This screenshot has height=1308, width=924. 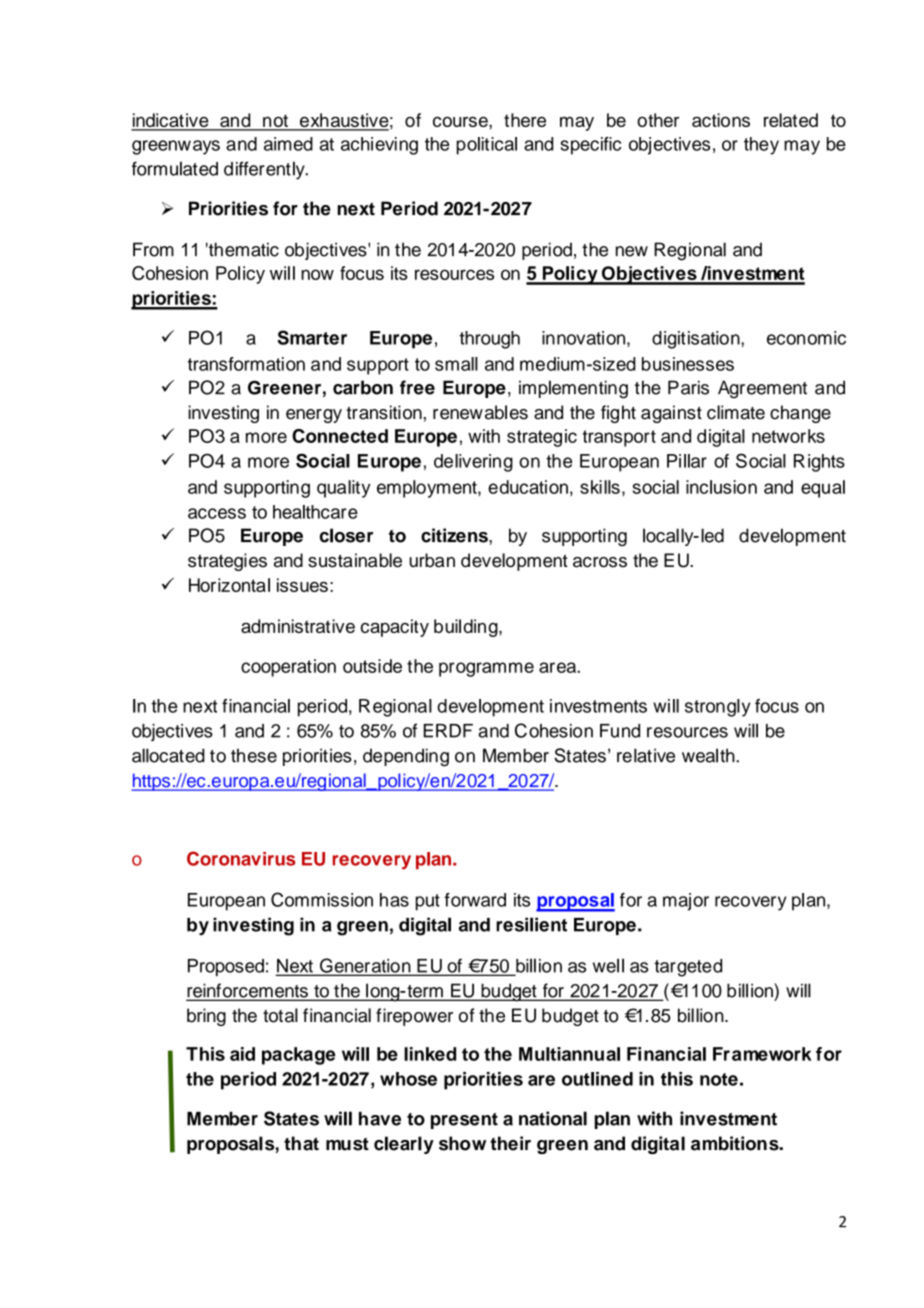 What do you see at coordinates (301, 1143) in the screenshot?
I see `that` at bounding box center [301, 1143].
